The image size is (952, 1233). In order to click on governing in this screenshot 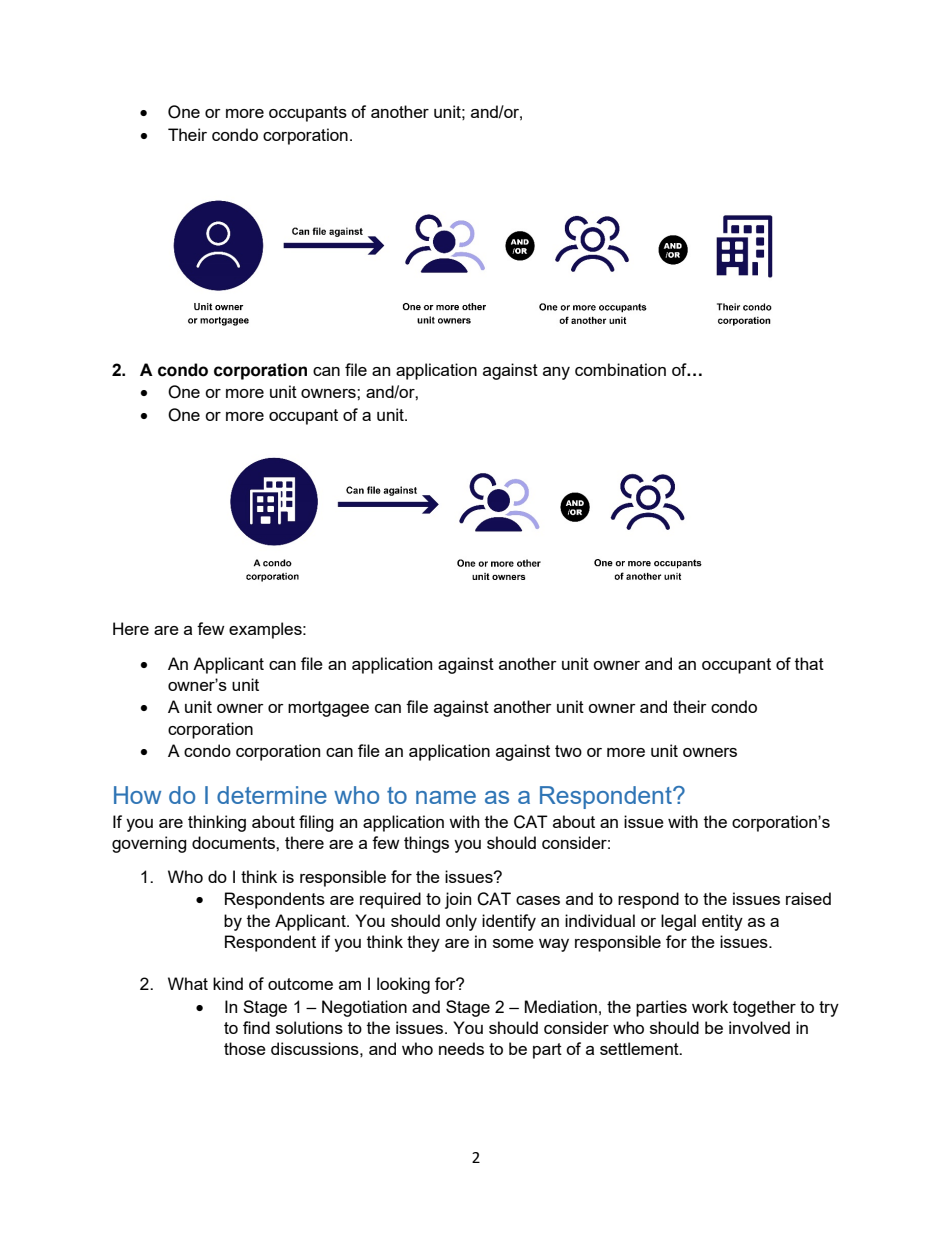, I will do `click(149, 844)`.
